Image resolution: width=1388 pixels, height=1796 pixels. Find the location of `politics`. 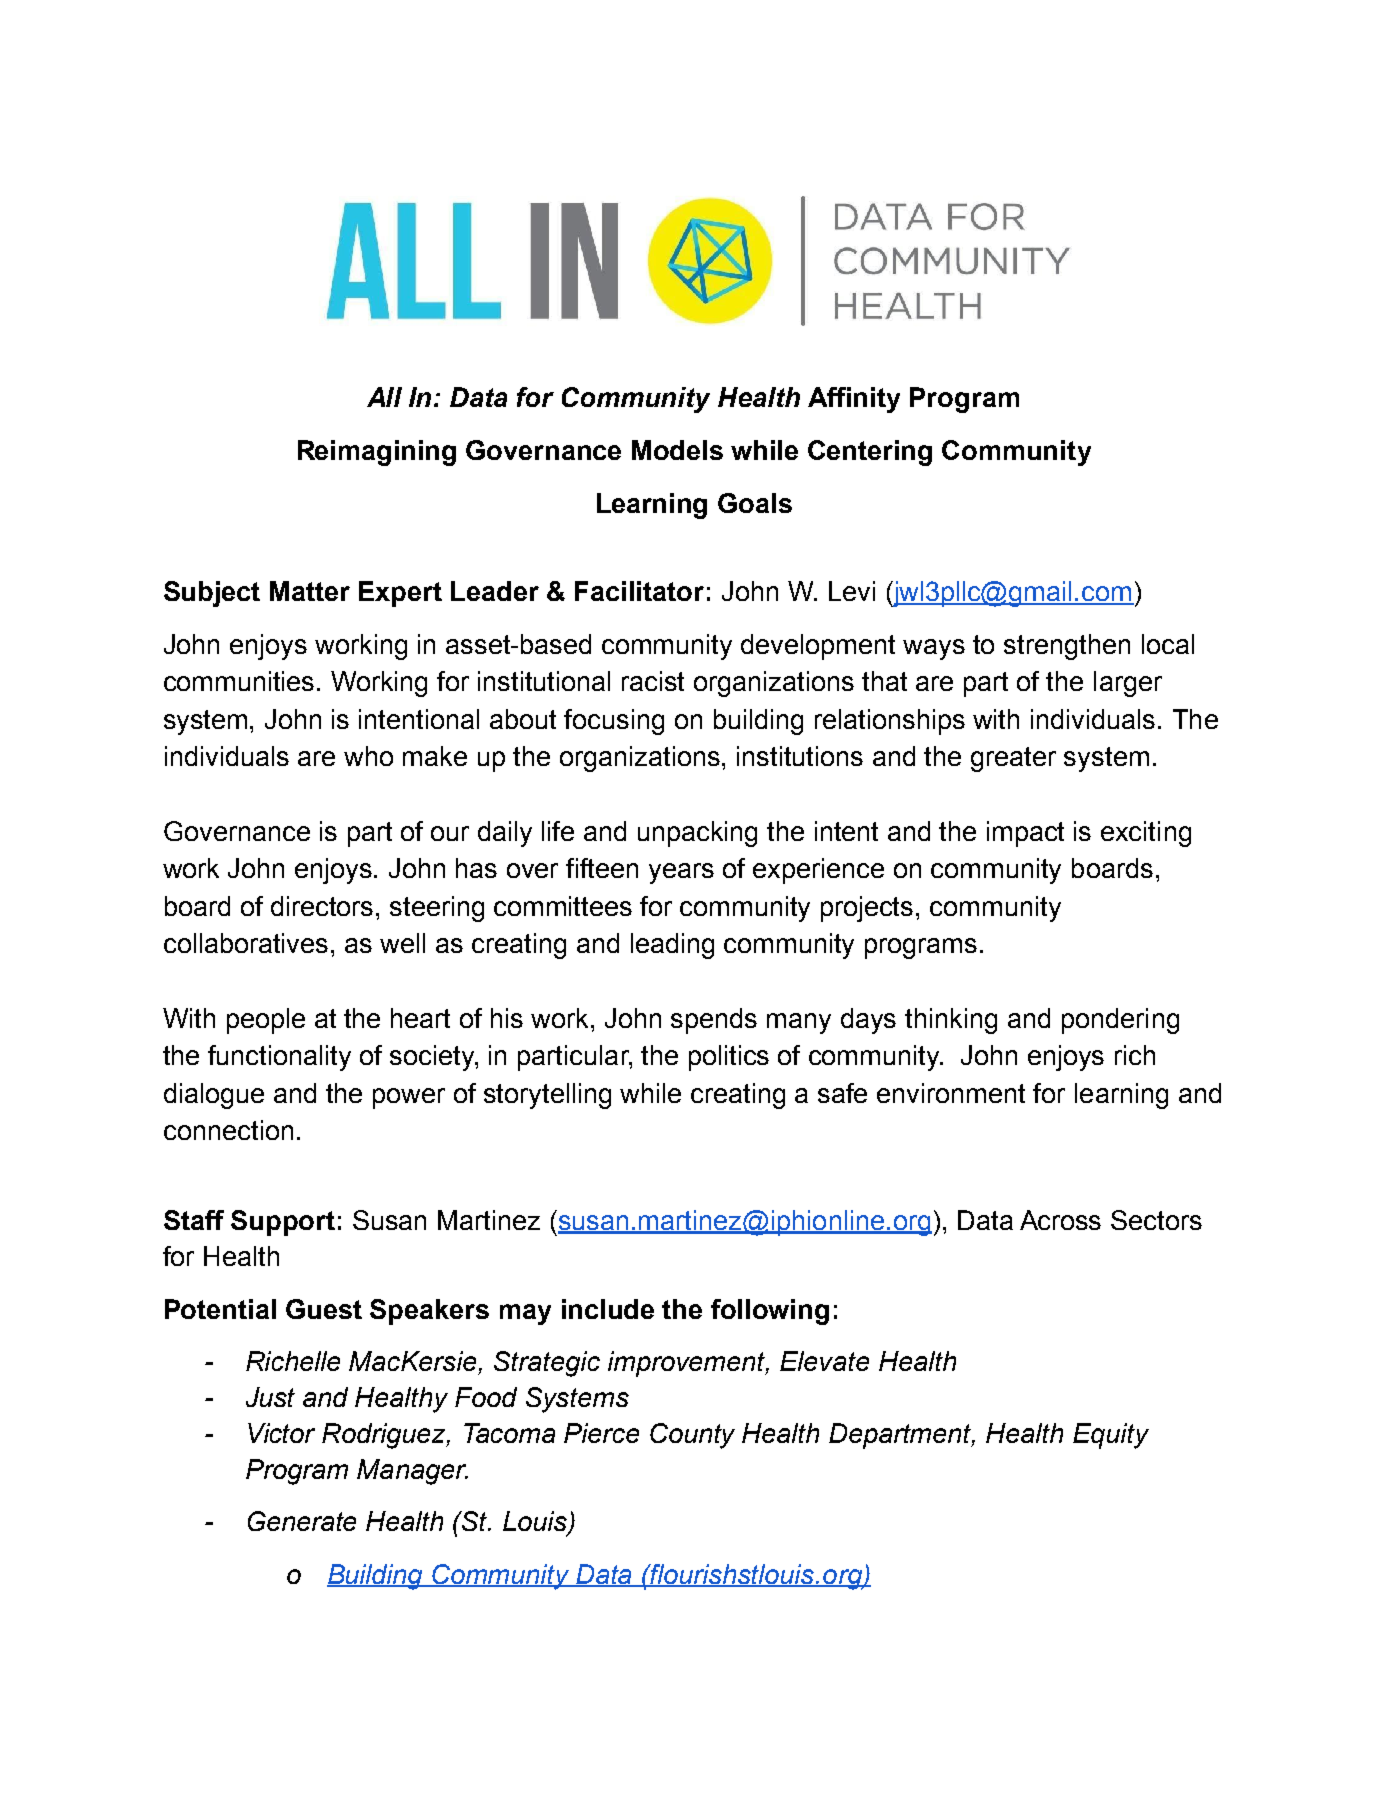

politics is located at coordinates (729, 1058).
